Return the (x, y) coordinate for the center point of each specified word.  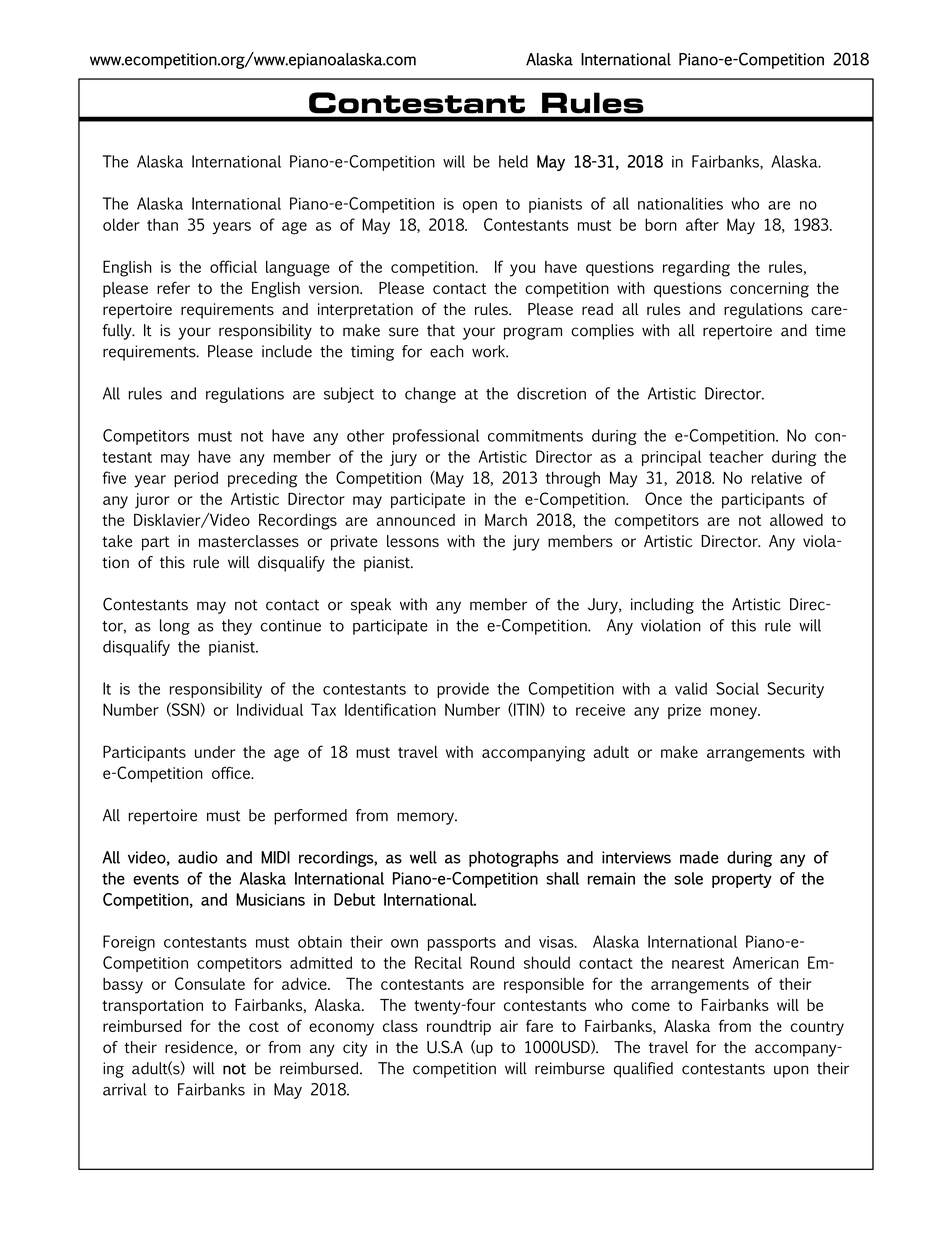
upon (791, 1071)
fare (539, 1026)
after (702, 224)
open (480, 207)
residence (200, 1047)
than (162, 224)
